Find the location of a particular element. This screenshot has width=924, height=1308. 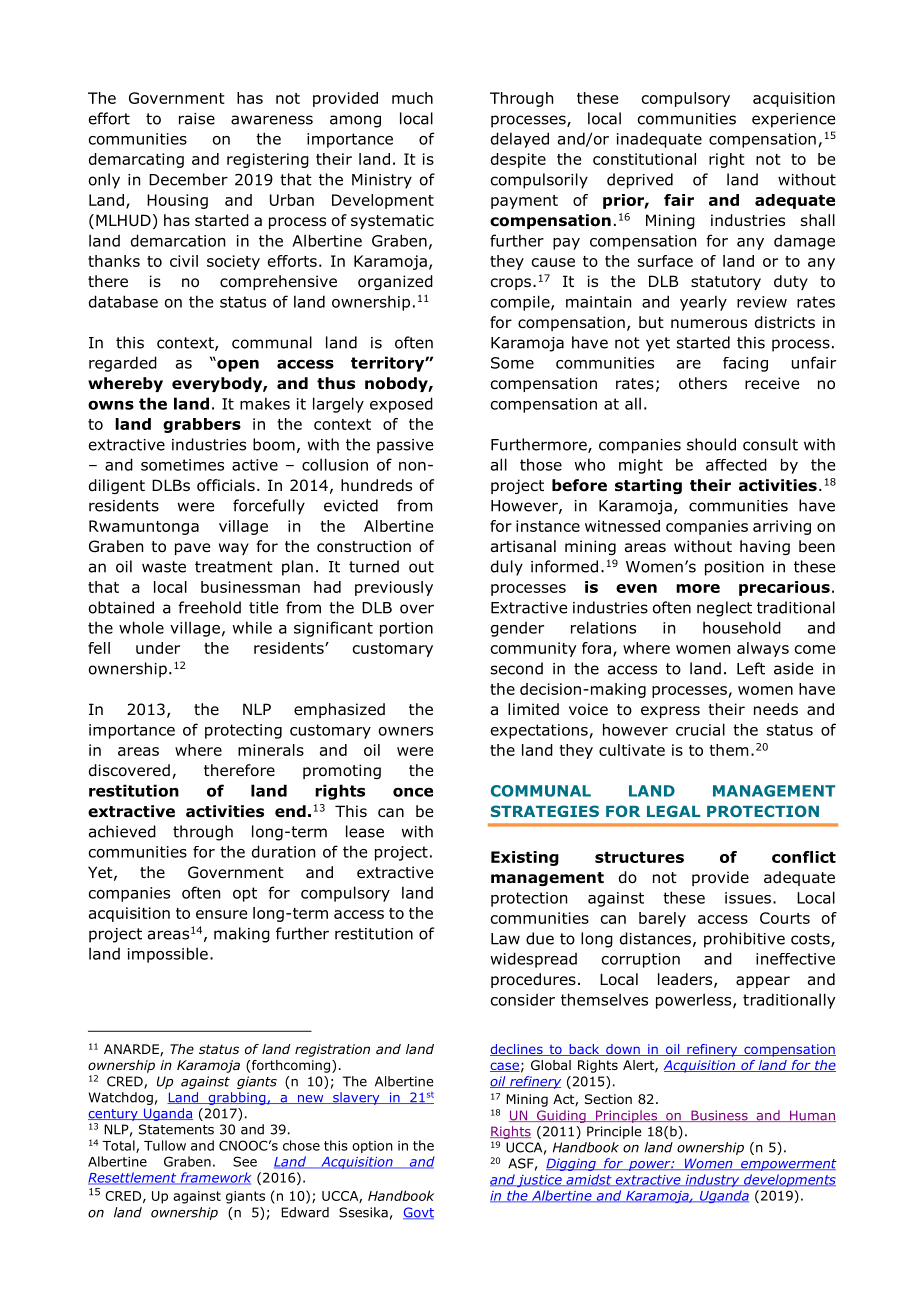

experience is located at coordinates (793, 120).
